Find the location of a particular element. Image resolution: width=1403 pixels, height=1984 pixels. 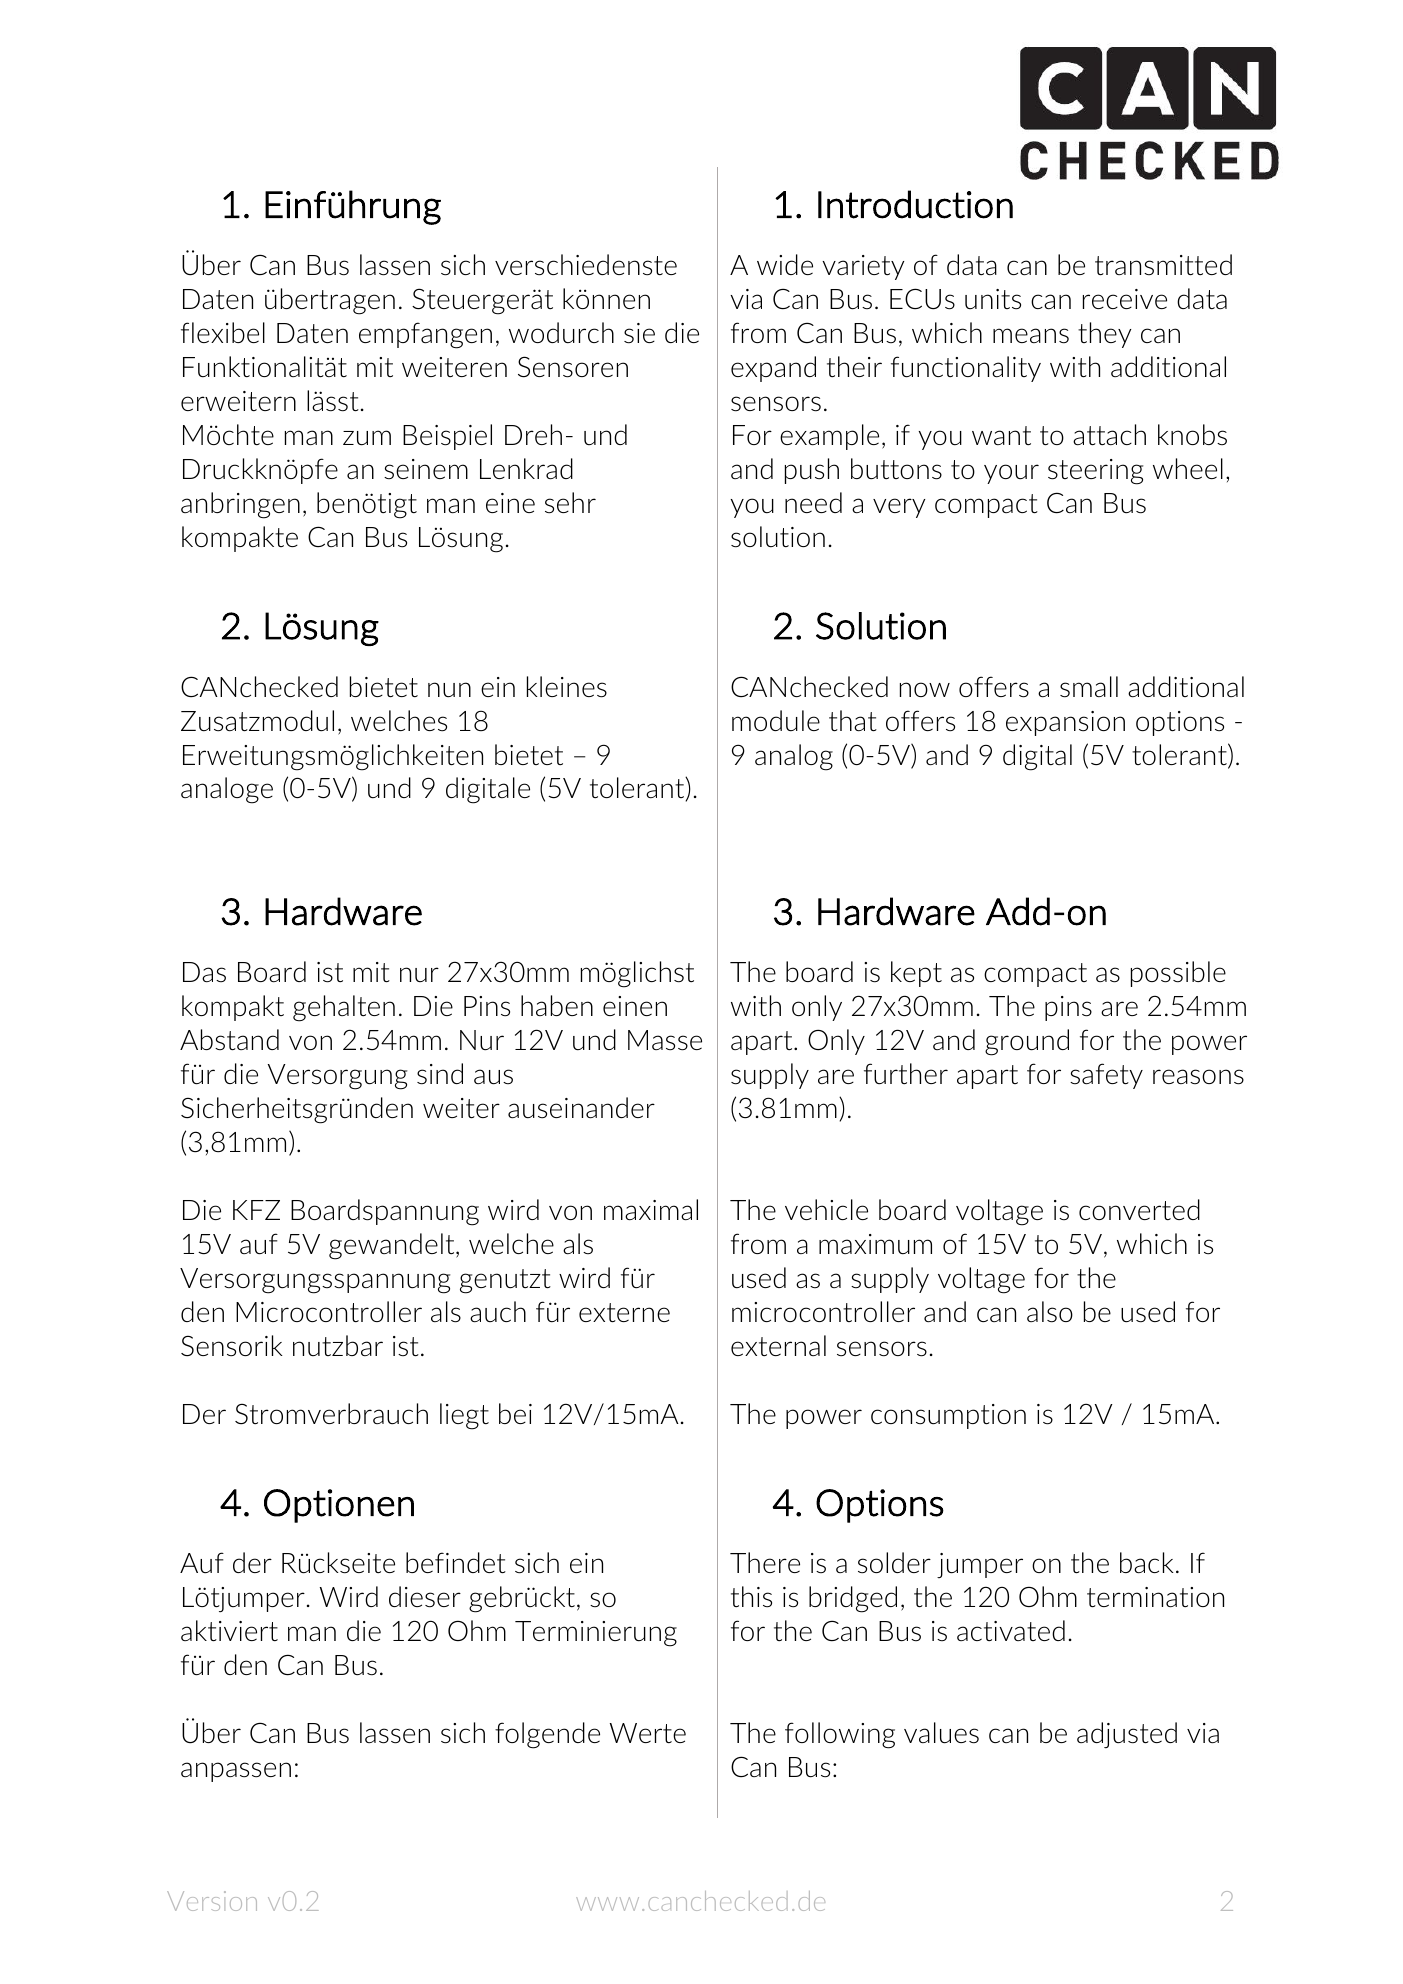

module is located at coordinates (776, 720).
